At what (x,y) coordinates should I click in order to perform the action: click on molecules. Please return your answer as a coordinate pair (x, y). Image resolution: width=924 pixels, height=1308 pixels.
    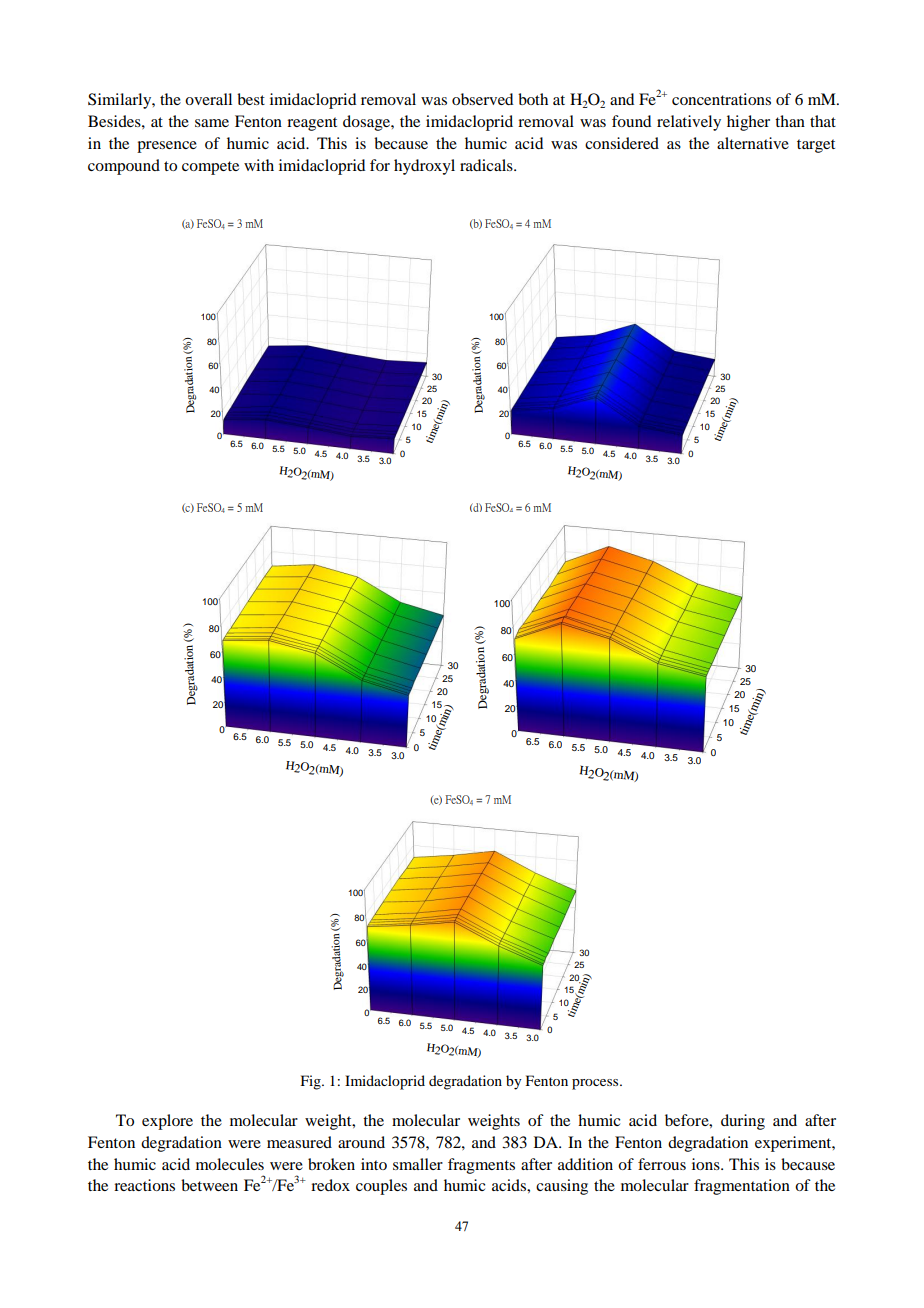
    Looking at the image, I should click on (230, 1164).
